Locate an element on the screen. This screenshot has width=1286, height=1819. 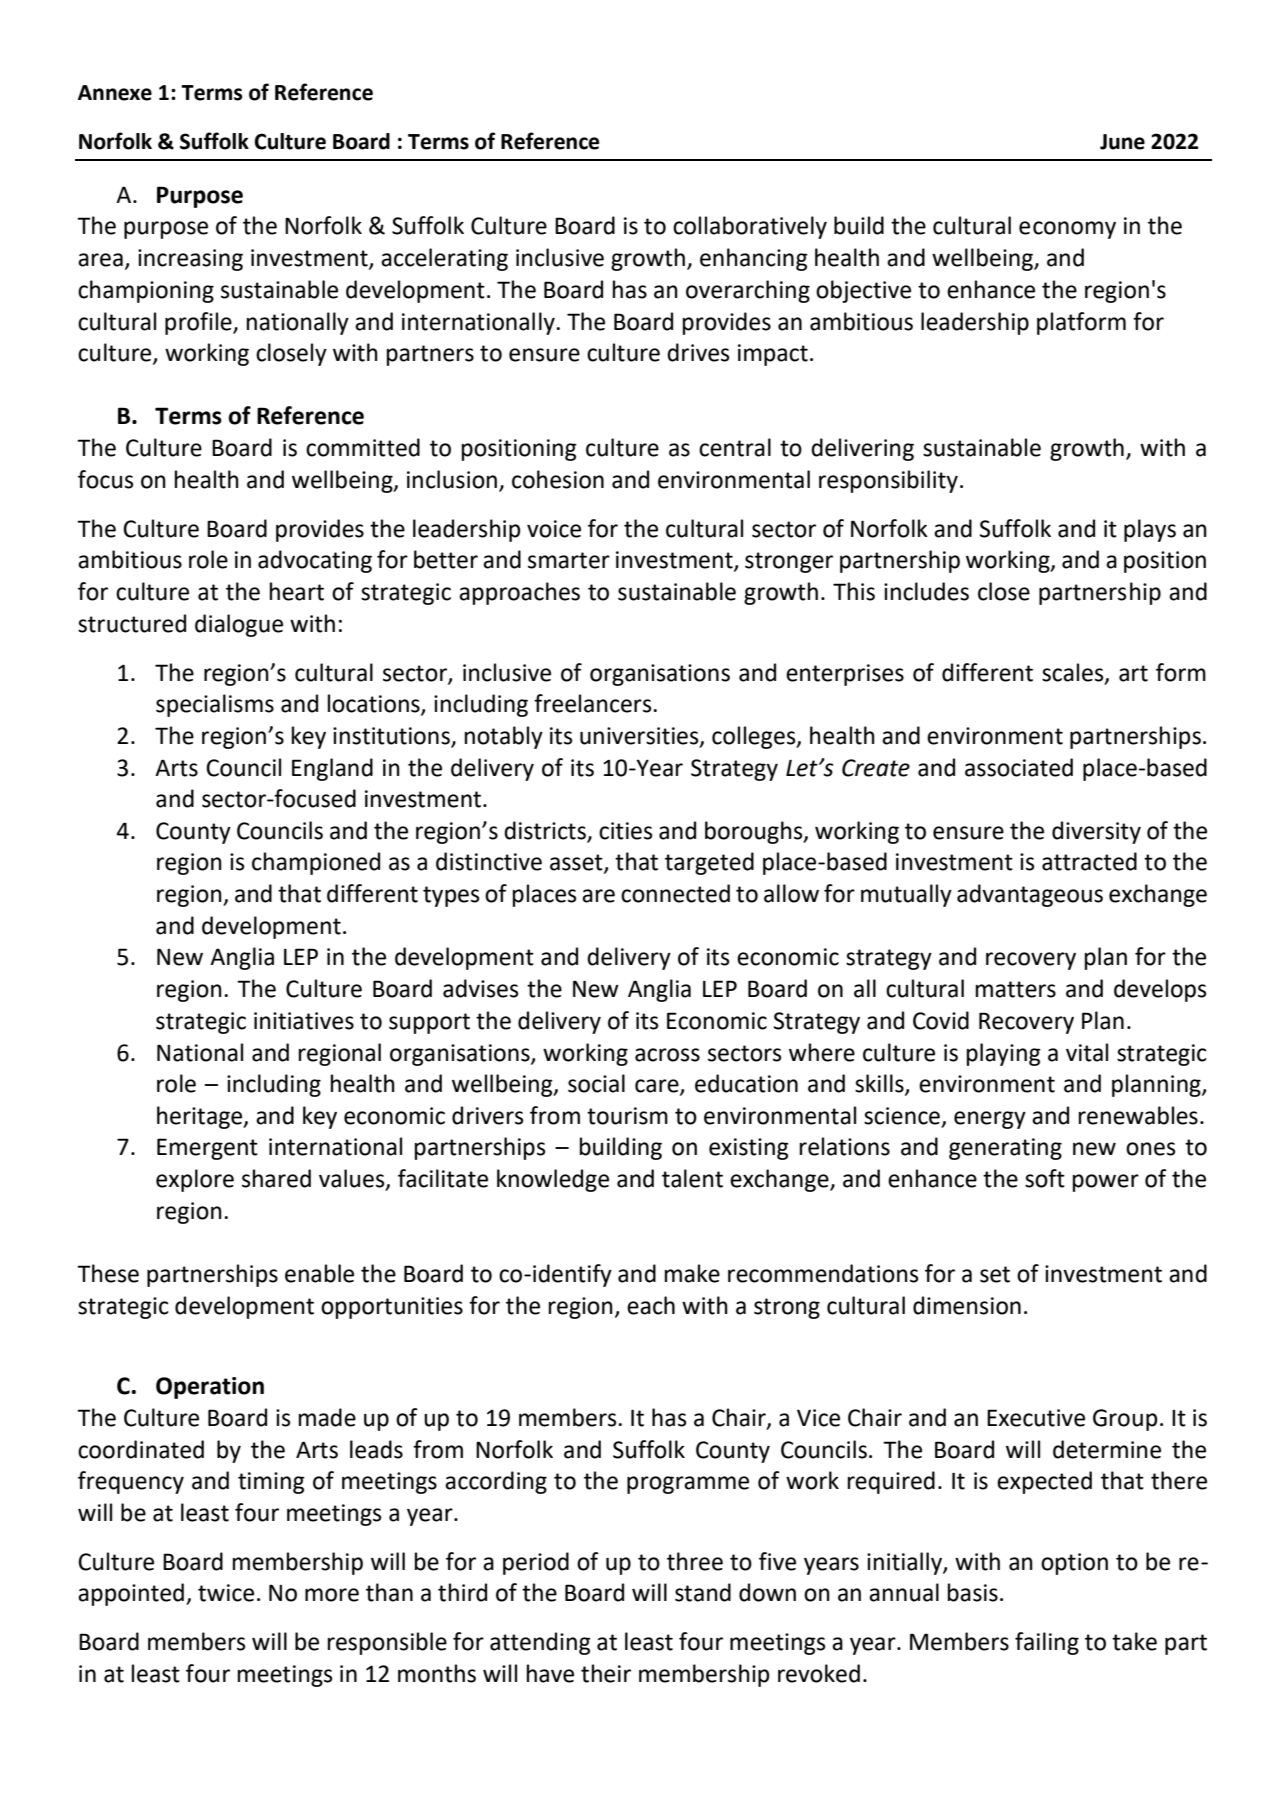
plays is located at coordinates (1150, 530).
